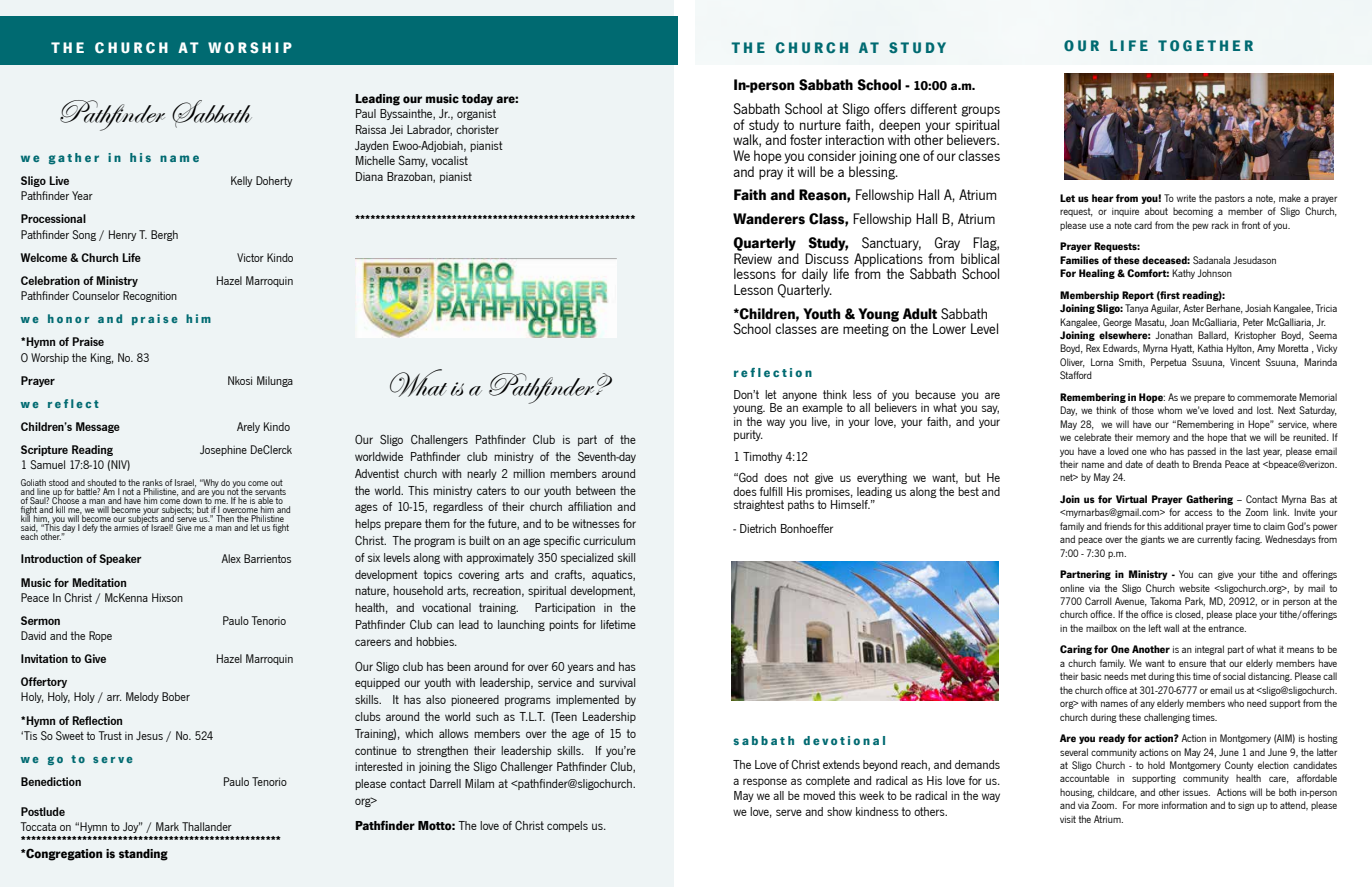  I want to click on Joan, so click(1179, 322).
